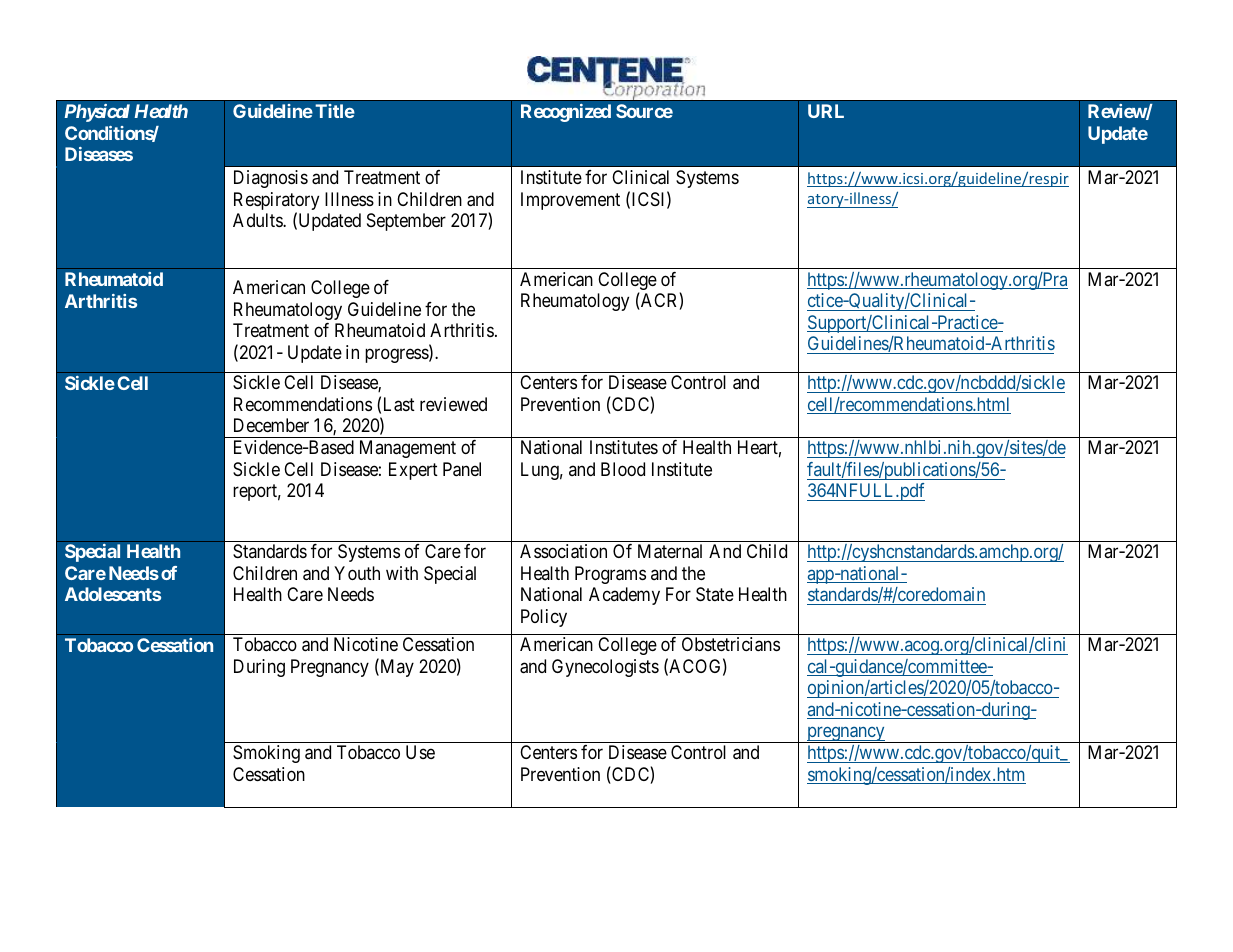 Image resolution: width=1233 pixels, height=952 pixels. I want to click on Management, so click(408, 449).
